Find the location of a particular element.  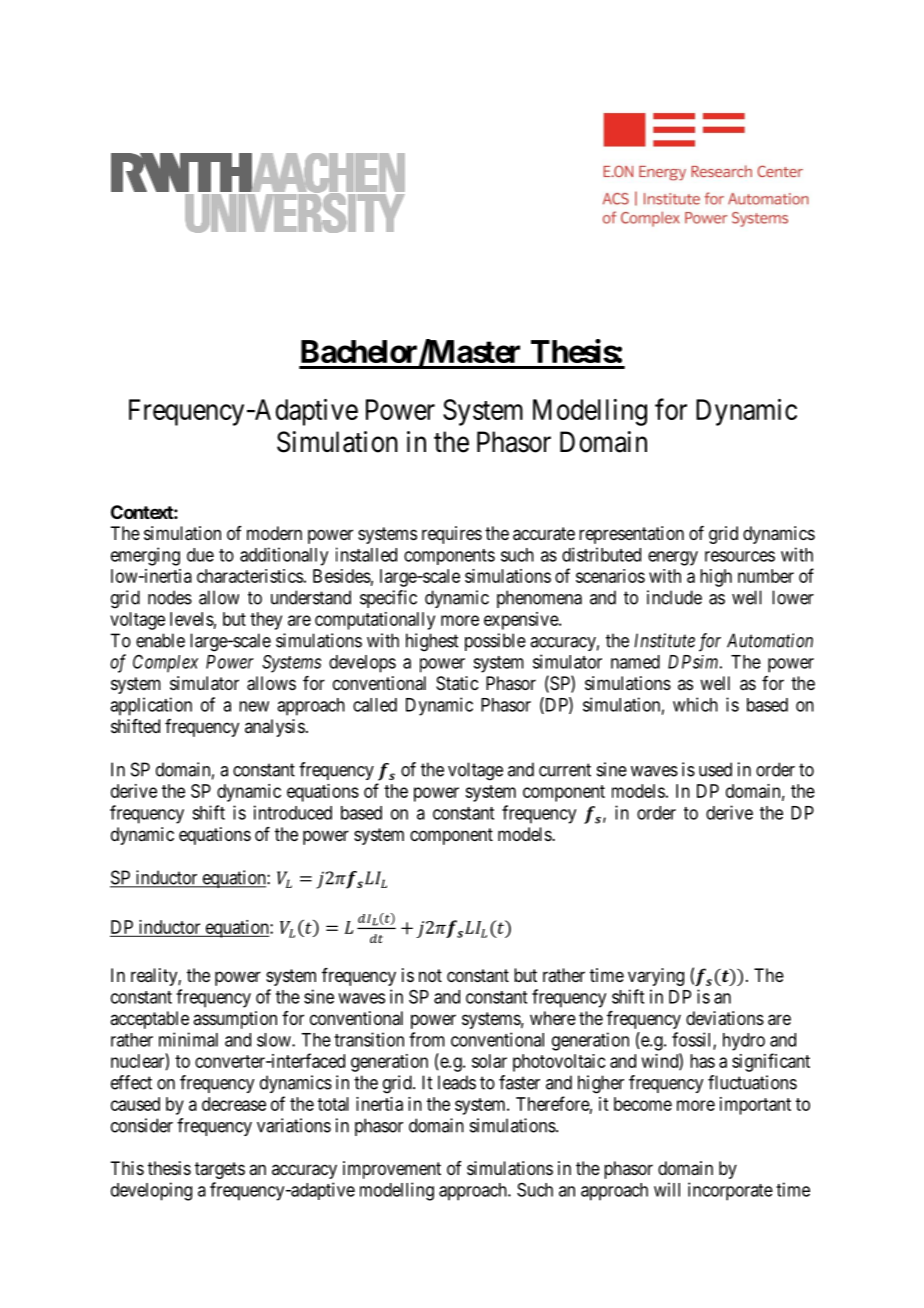

due is located at coordinates (200, 555).
